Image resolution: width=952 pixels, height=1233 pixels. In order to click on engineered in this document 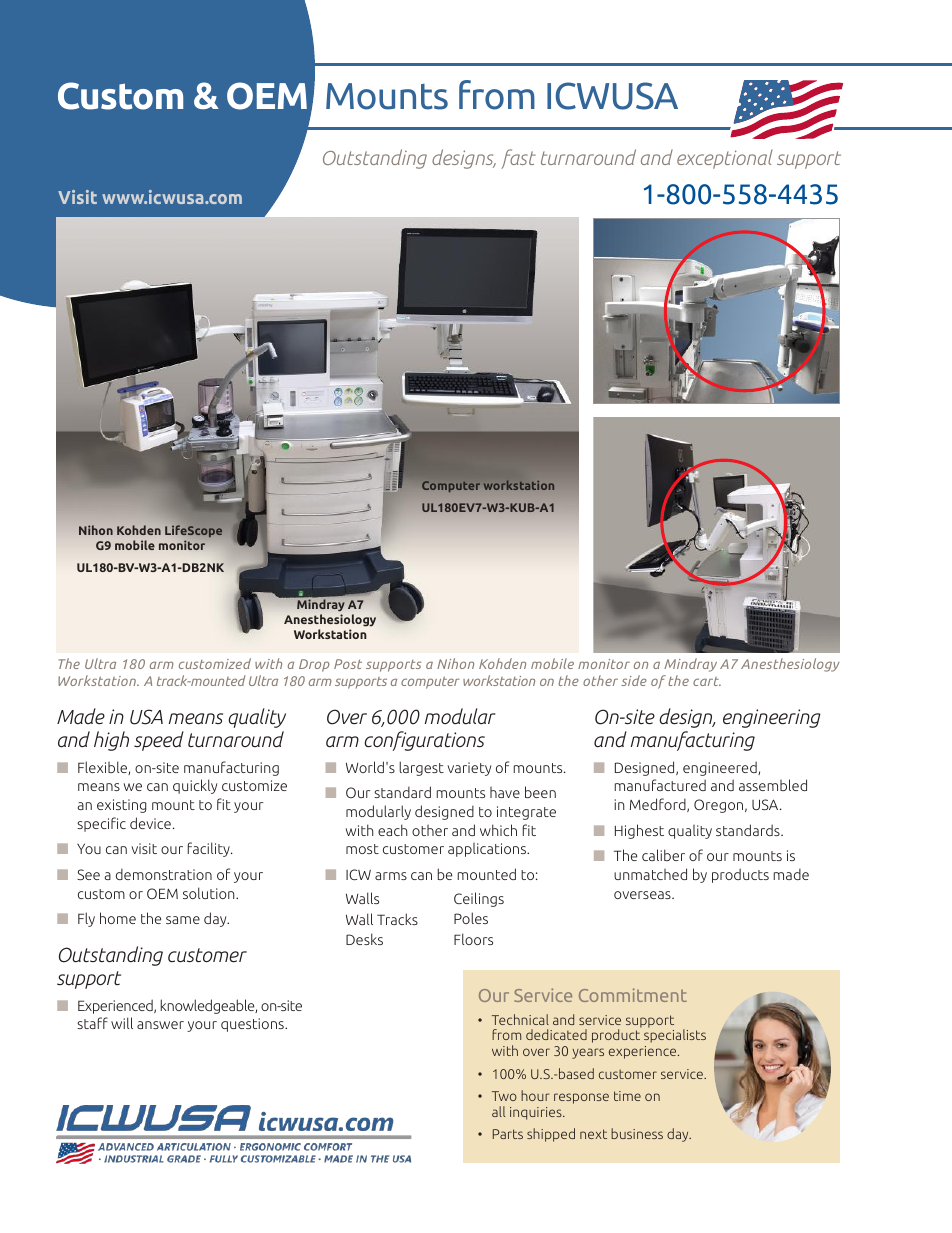, I will do `click(721, 768)`.
